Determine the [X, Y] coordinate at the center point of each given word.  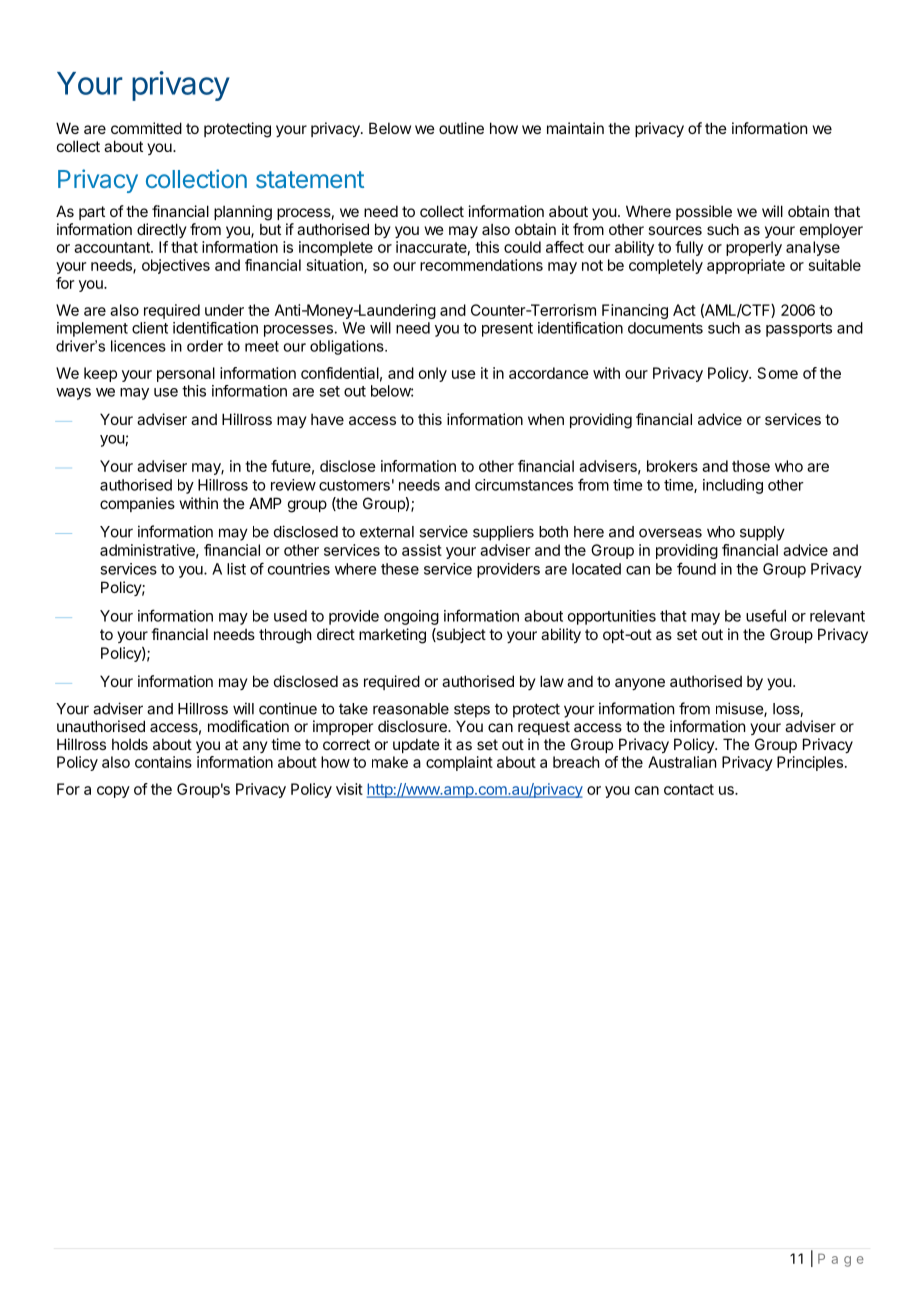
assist [422, 550]
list [236, 569]
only [433, 374]
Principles [810, 763]
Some [778, 373]
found [696, 568]
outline [461, 128]
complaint [459, 763]
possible [704, 212]
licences [138, 346]
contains [163, 762]
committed [146, 128]
